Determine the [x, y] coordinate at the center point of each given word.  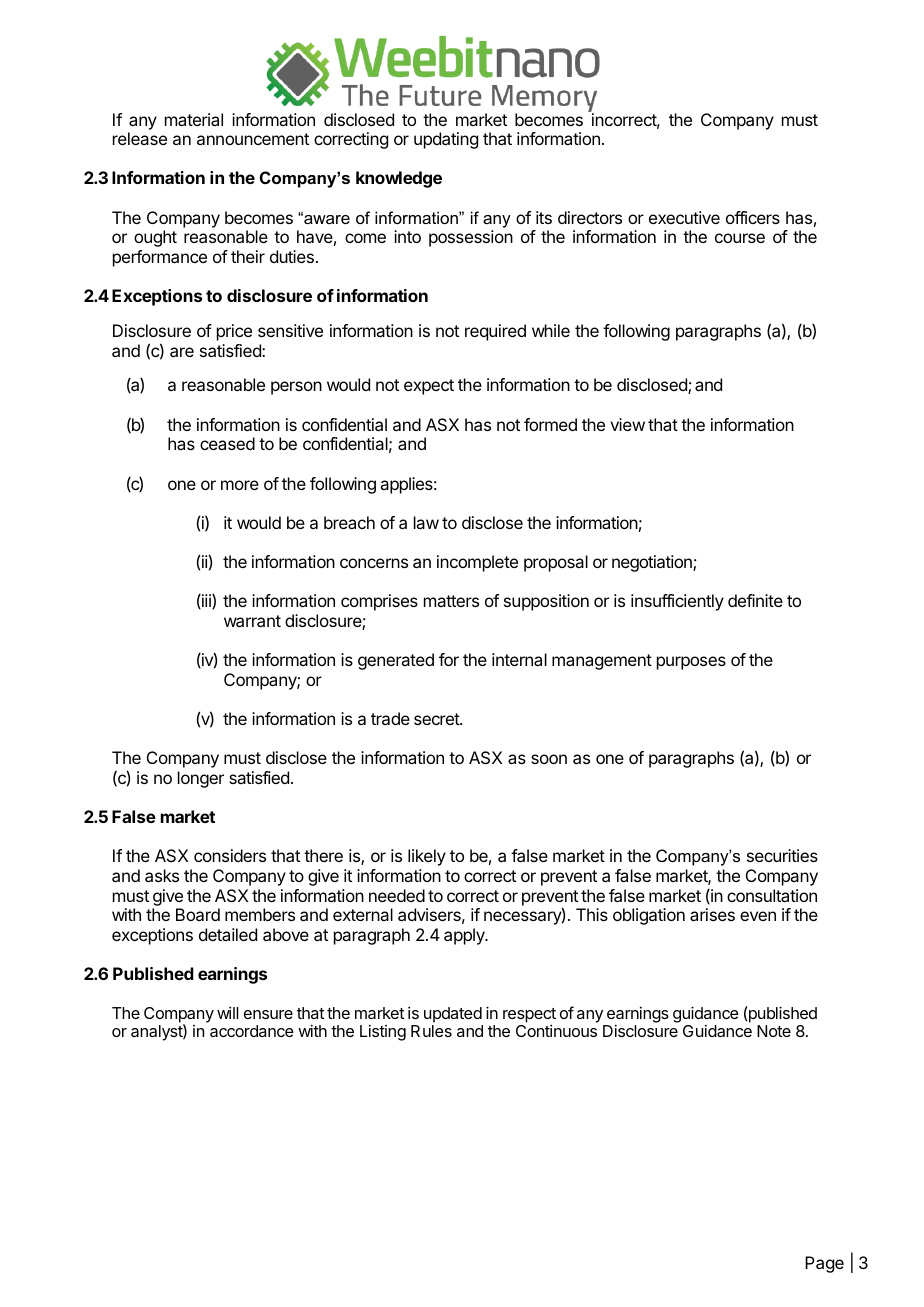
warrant [252, 621]
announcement [253, 139]
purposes [691, 663]
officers [753, 217]
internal [519, 659]
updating [446, 140]
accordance [252, 1031]
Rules [431, 1031]
